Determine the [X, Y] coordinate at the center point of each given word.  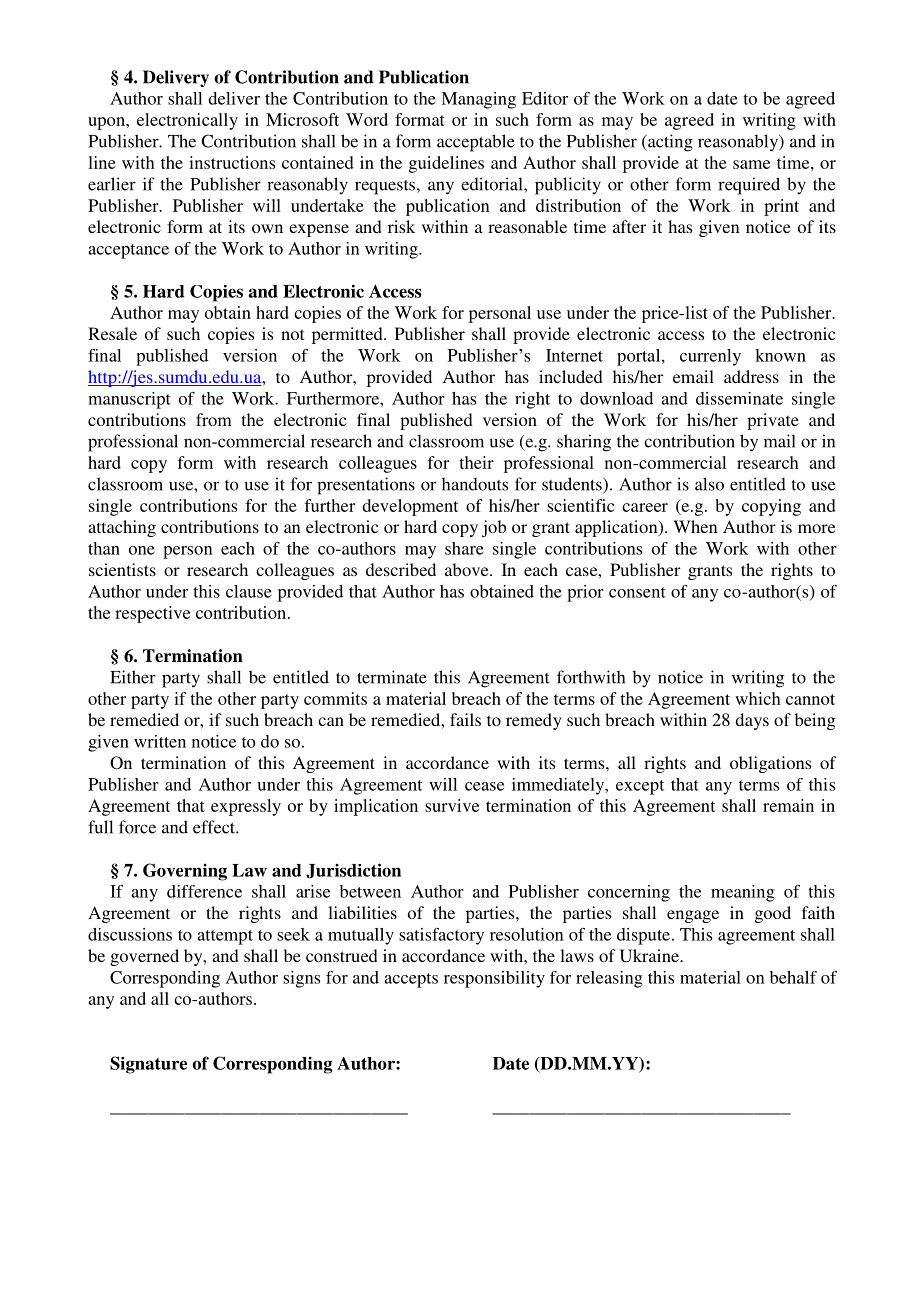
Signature [148, 1065]
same [751, 164]
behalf [793, 977]
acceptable [476, 143]
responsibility [494, 979]
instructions [232, 162]
